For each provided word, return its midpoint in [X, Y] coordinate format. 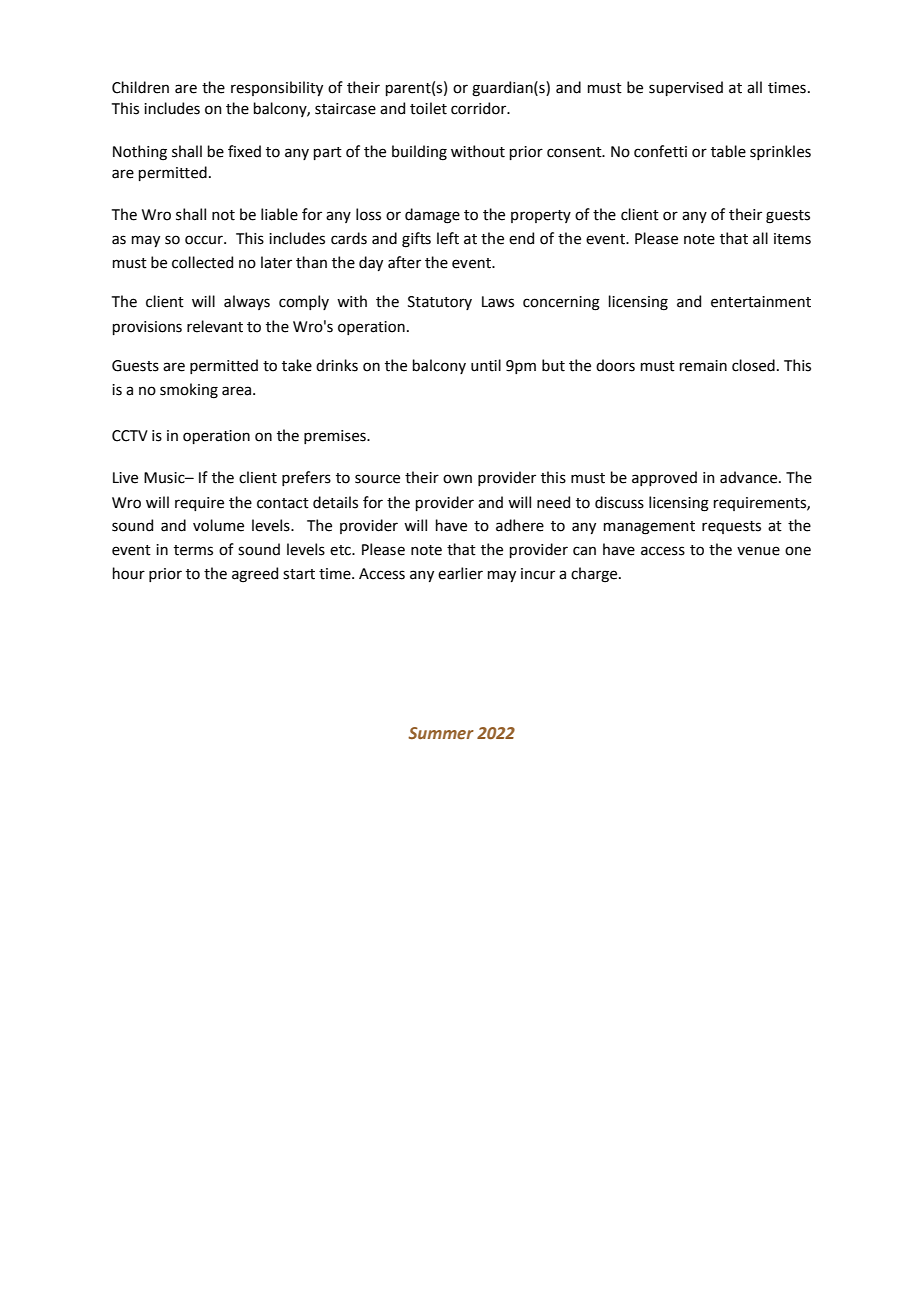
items [792, 239]
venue [758, 551]
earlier [460, 573]
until [486, 365]
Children [140, 87]
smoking [189, 391]
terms [193, 550]
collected [202, 262]
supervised [686, 88]
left [448, 238]
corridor [480, 108]
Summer [441, 733]
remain [703, 366]
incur [538, 574]
